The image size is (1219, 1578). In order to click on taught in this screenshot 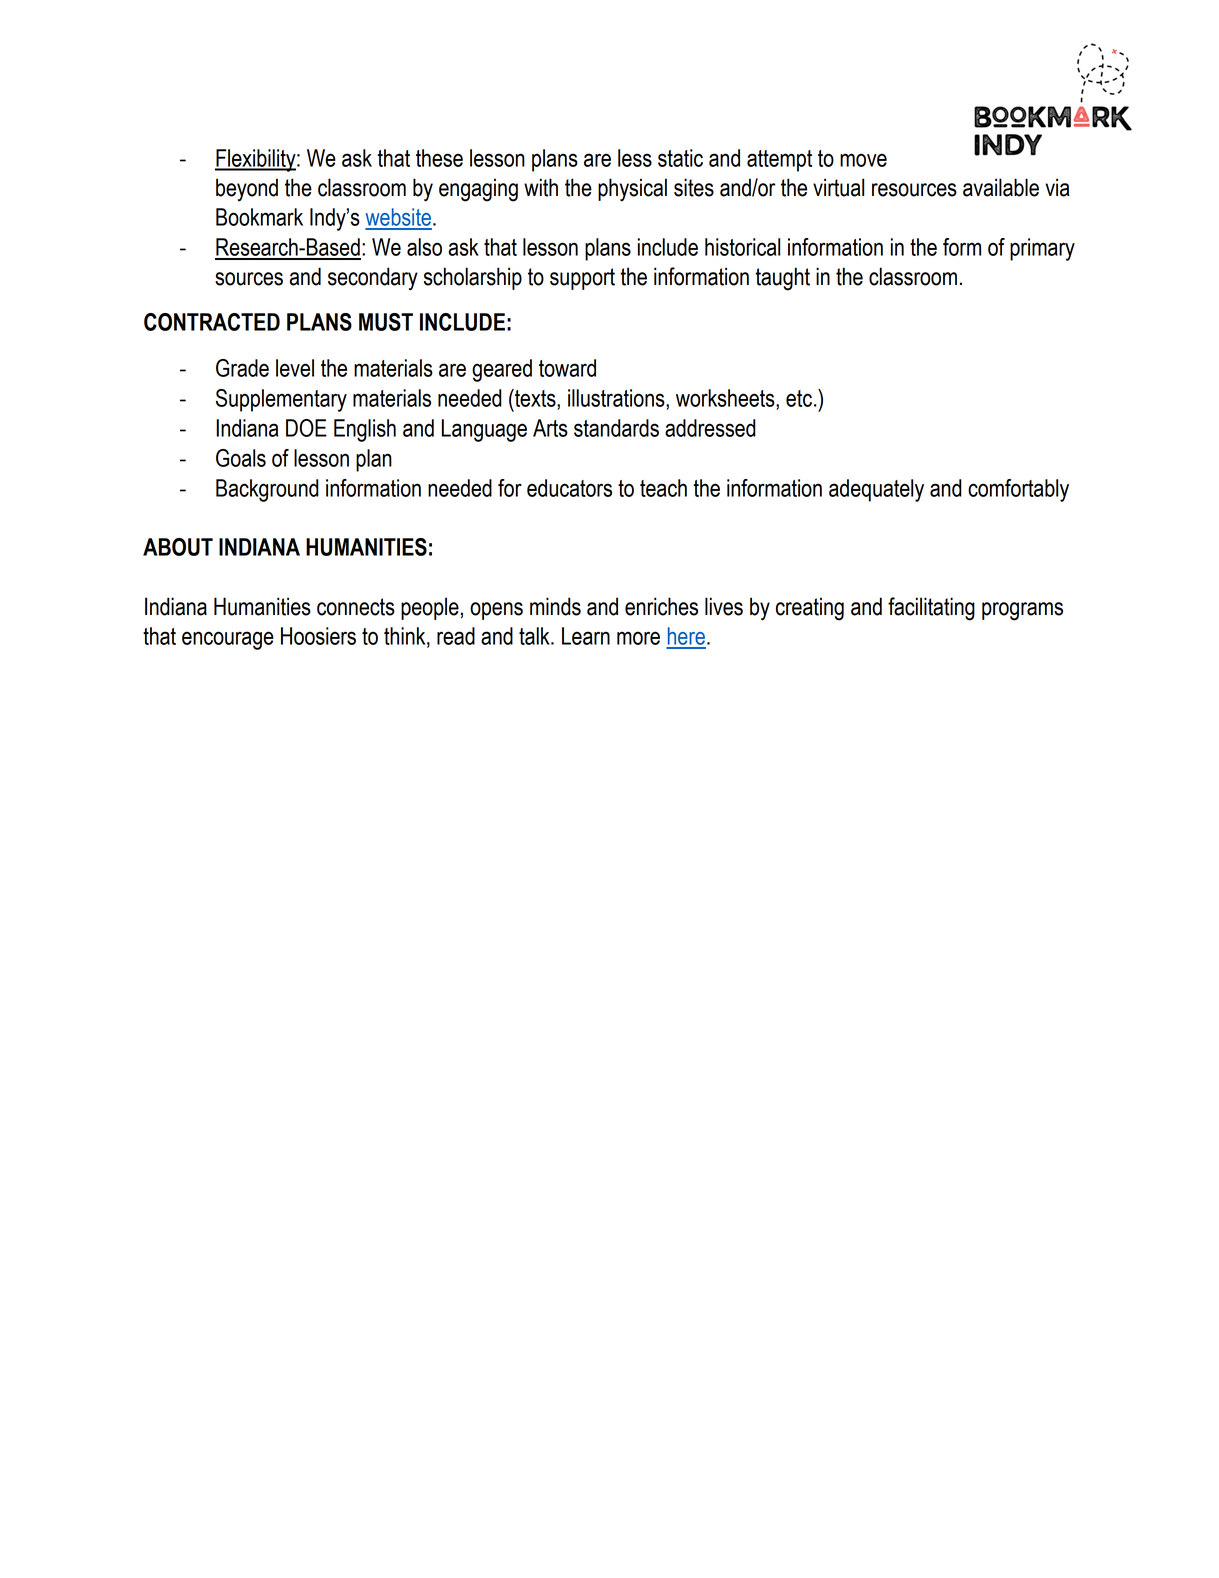, I will do `click(782, 279)`.
